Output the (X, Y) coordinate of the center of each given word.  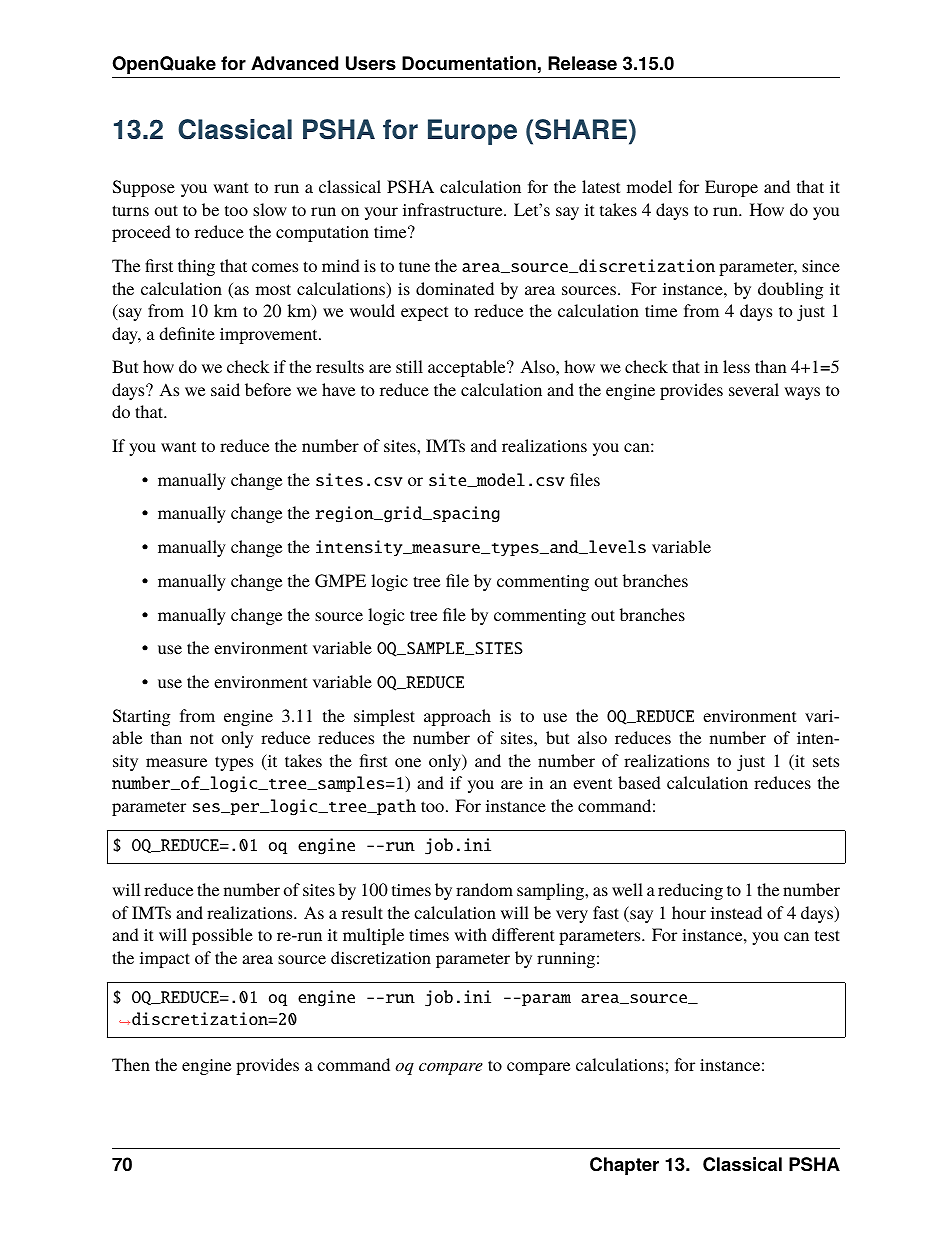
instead (736, 912)
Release (582, 63)
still (409, 366)
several (754, 389)
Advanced (294, 63)
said (225, 389)
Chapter (624, 1166)
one (408, 762)
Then (131, 1064)
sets (826, 761)
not (201, 738)
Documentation (469, 63)
